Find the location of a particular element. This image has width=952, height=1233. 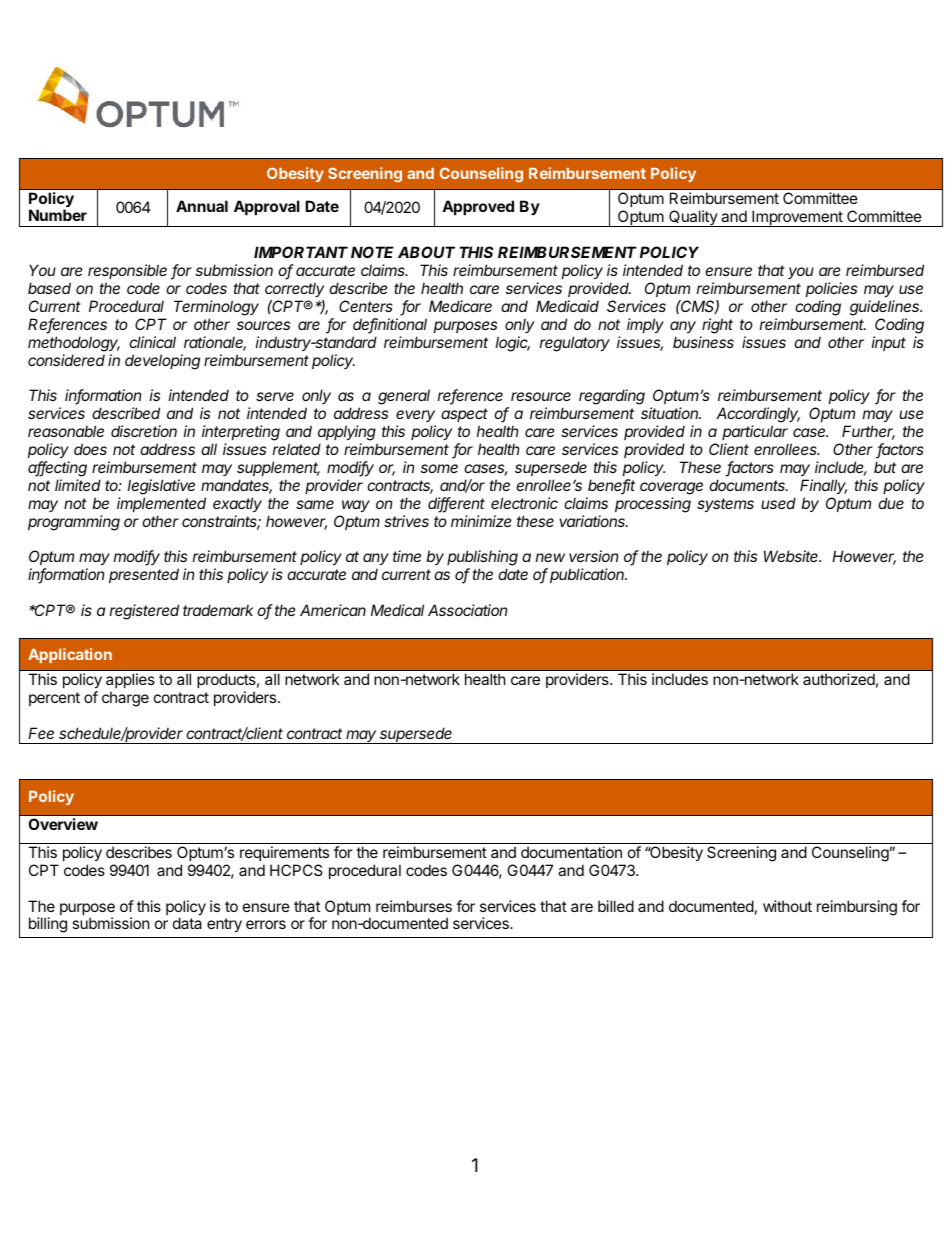

Improvement is located at coordinates (797, 218).
